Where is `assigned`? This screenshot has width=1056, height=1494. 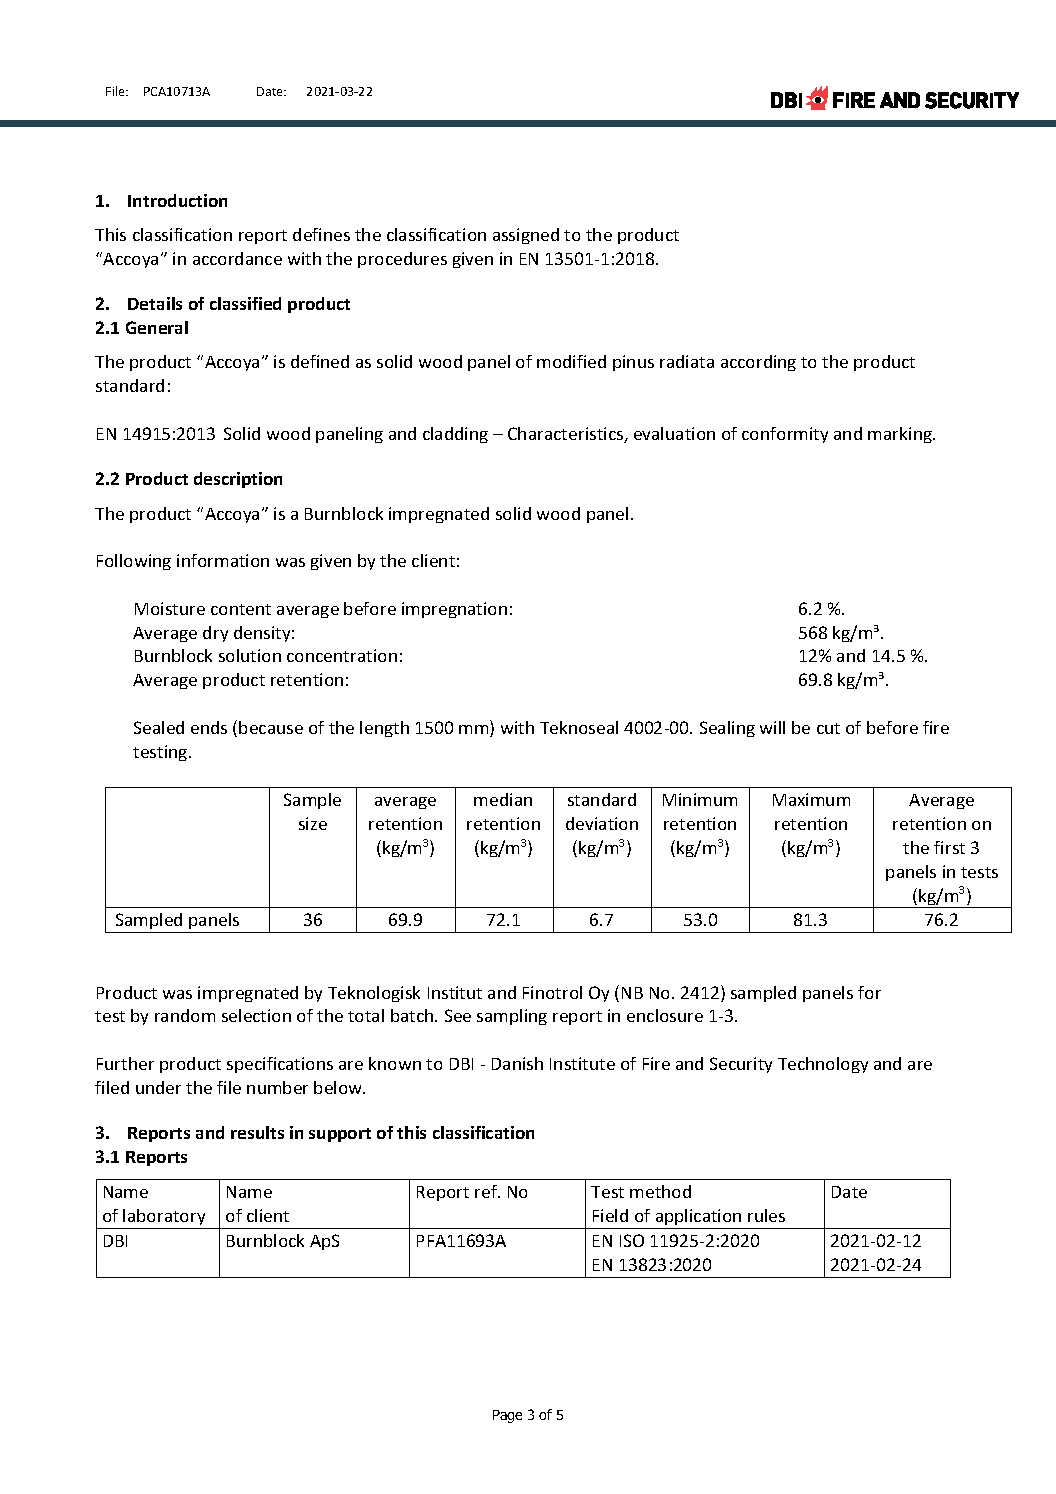 assigned is located at coordinates (526, 236).
